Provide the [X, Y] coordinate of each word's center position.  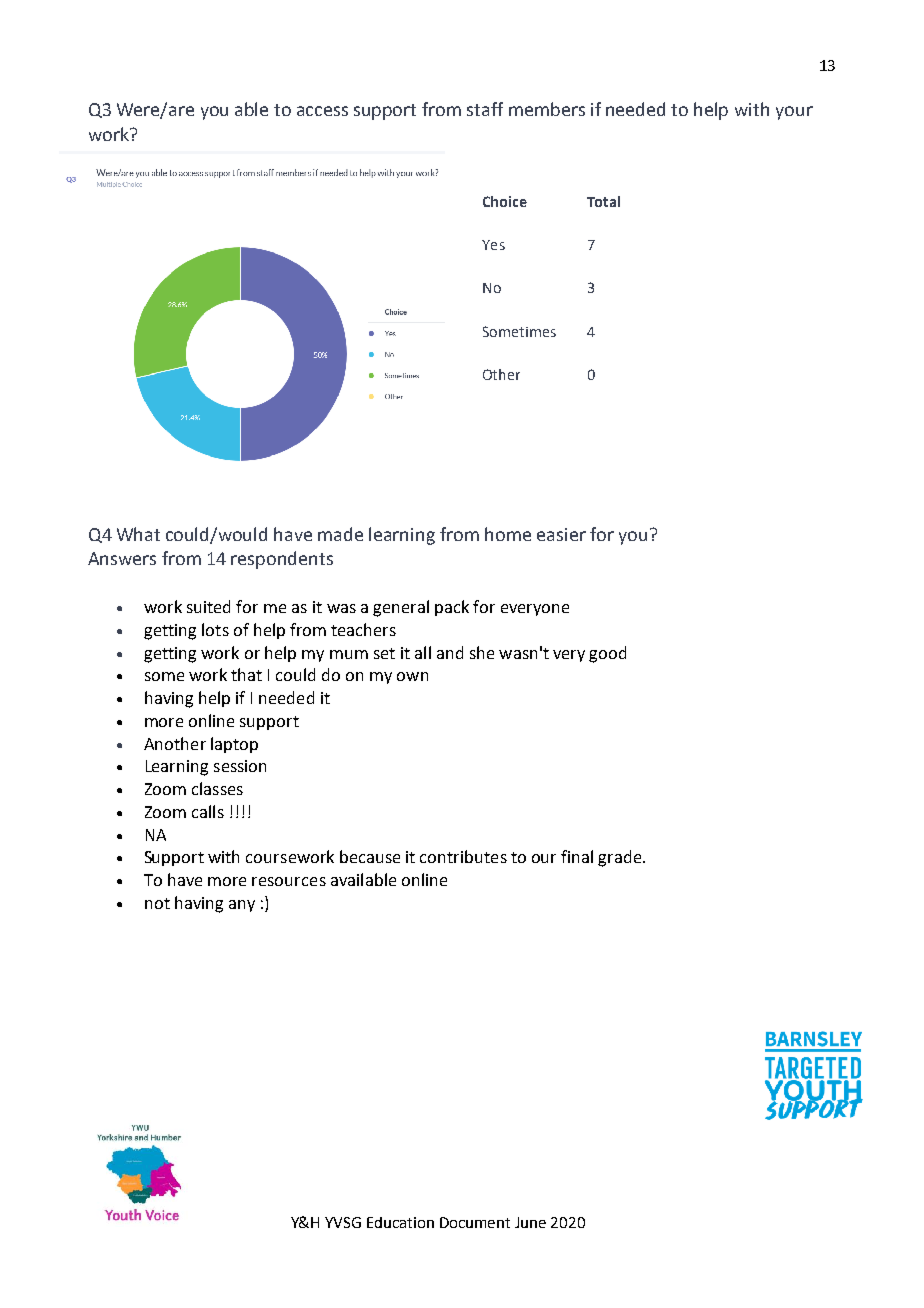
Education [400, 1222]
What [138, 534]
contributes [463, 856]
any [242, 906]
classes [217, 788]
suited [208, 606]
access [322, 111]
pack [452, 608]
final [577, 856]
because [370, 856]
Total [603, 201]
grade [621, 858]
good [607, 654]
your [794, 113]
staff [485, 109]
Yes [493, 245]
